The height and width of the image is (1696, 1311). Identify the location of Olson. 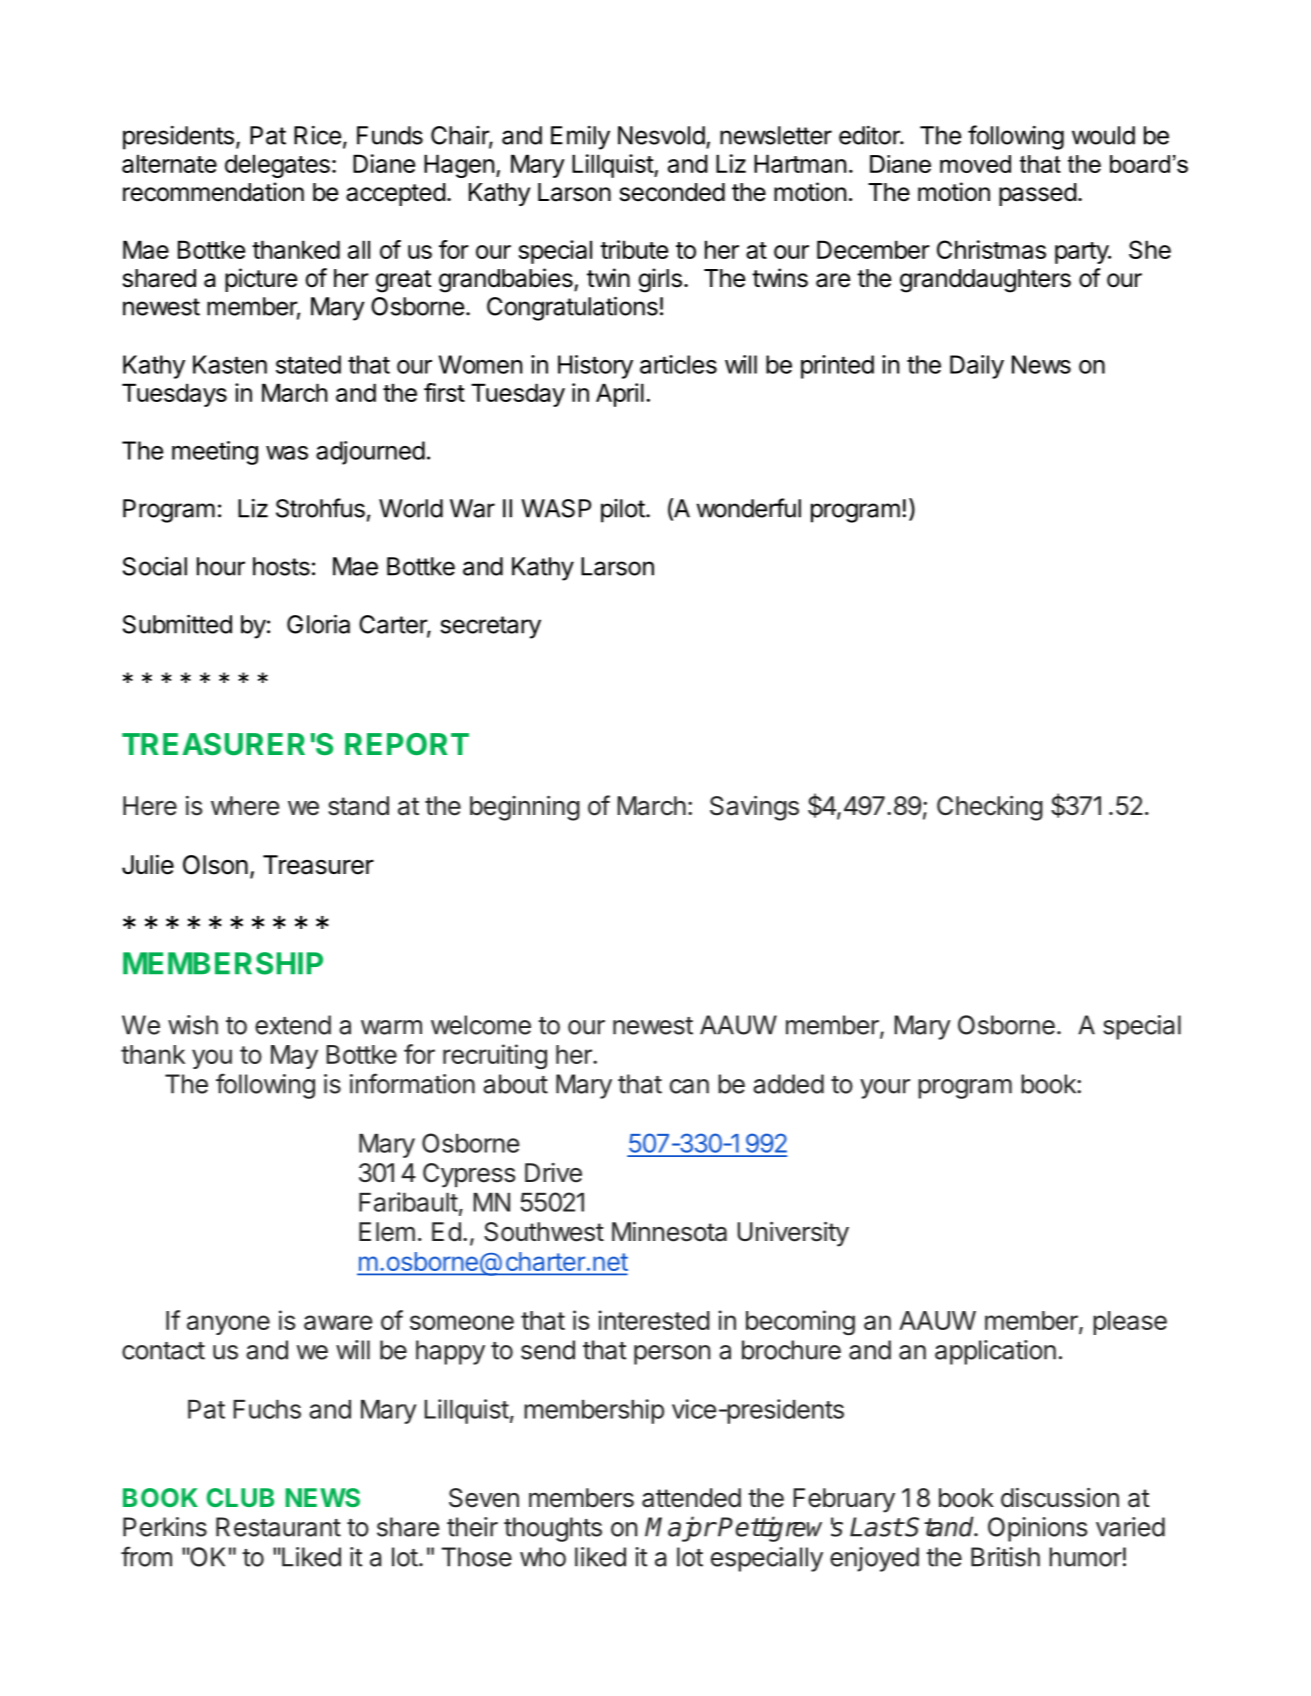
(215, 865).
